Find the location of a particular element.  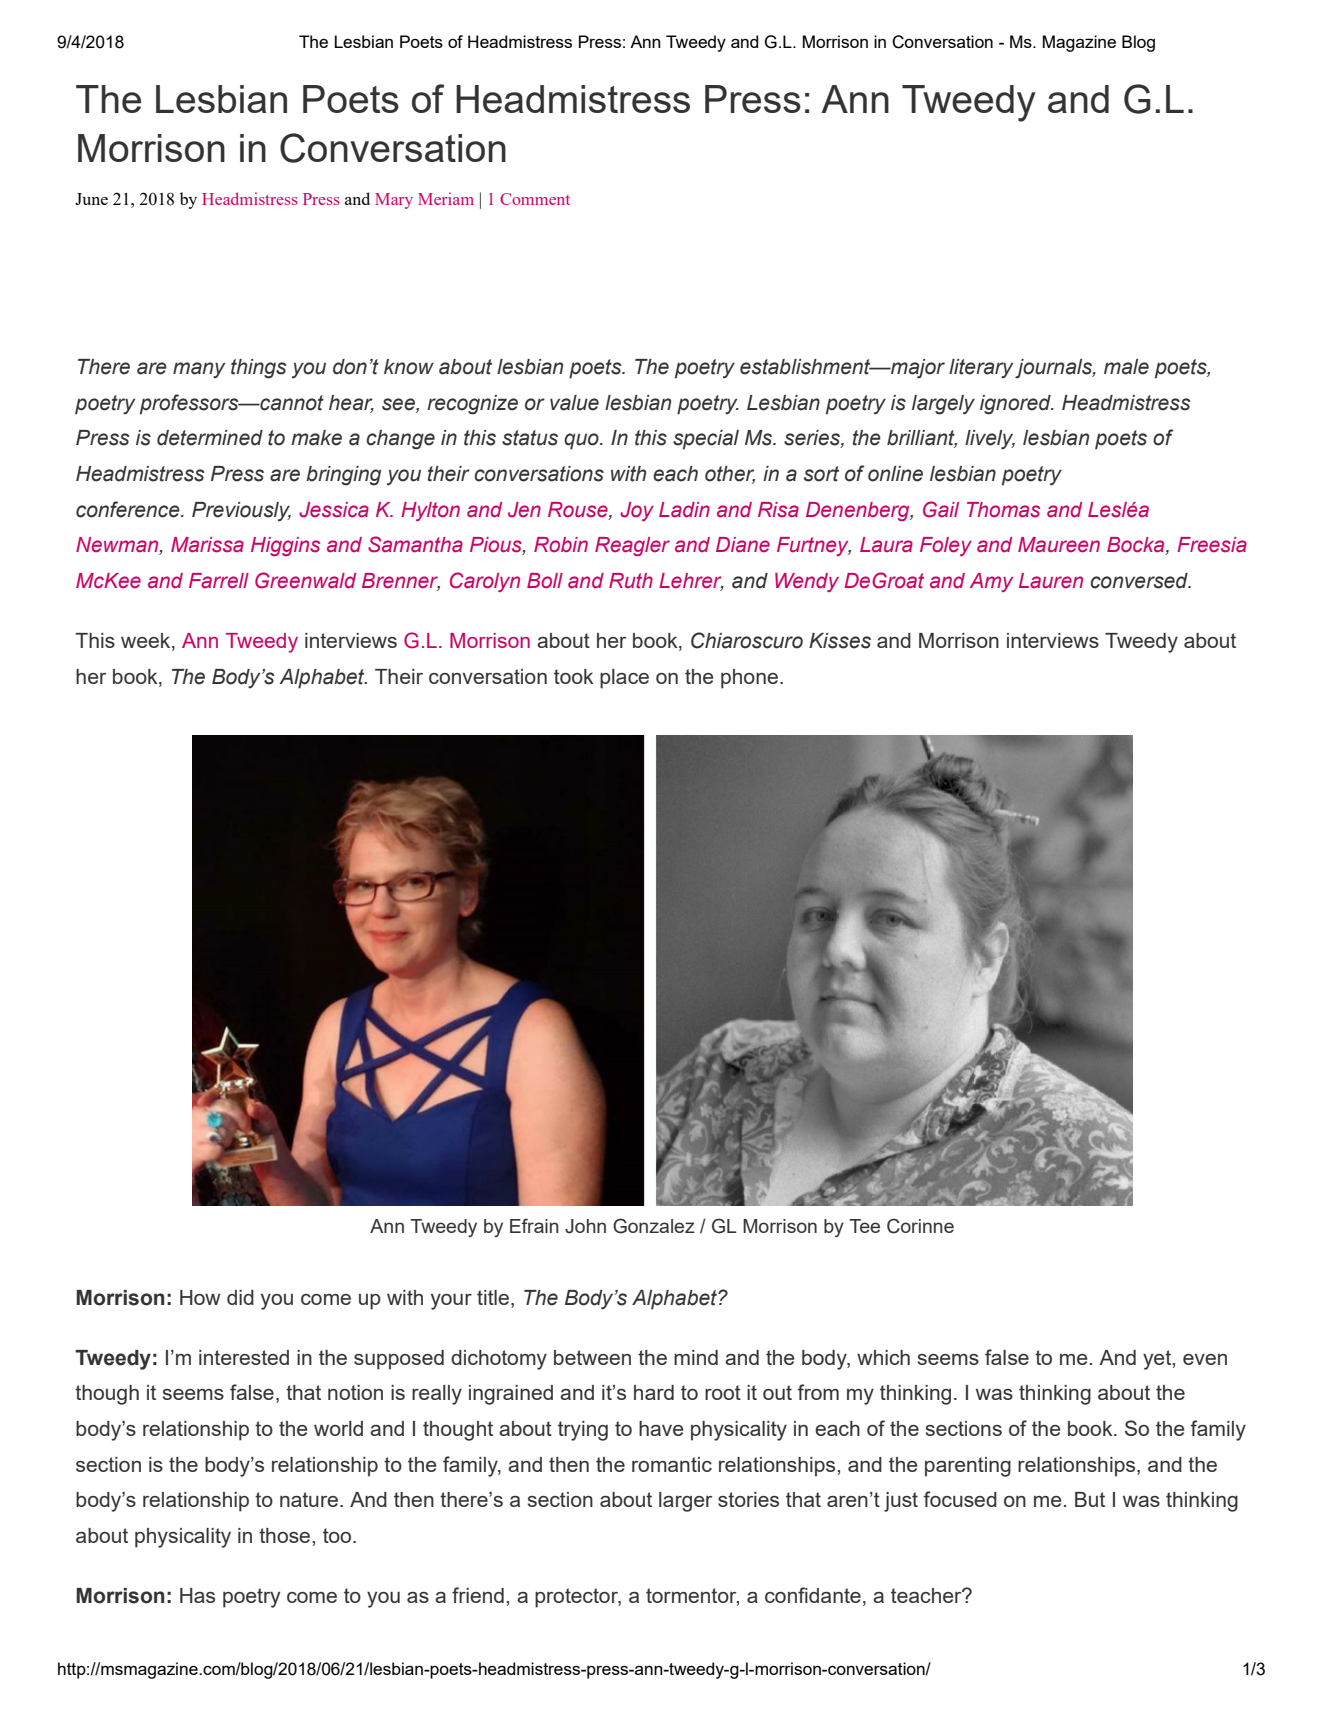

place is located at coordinates (624, 679).
